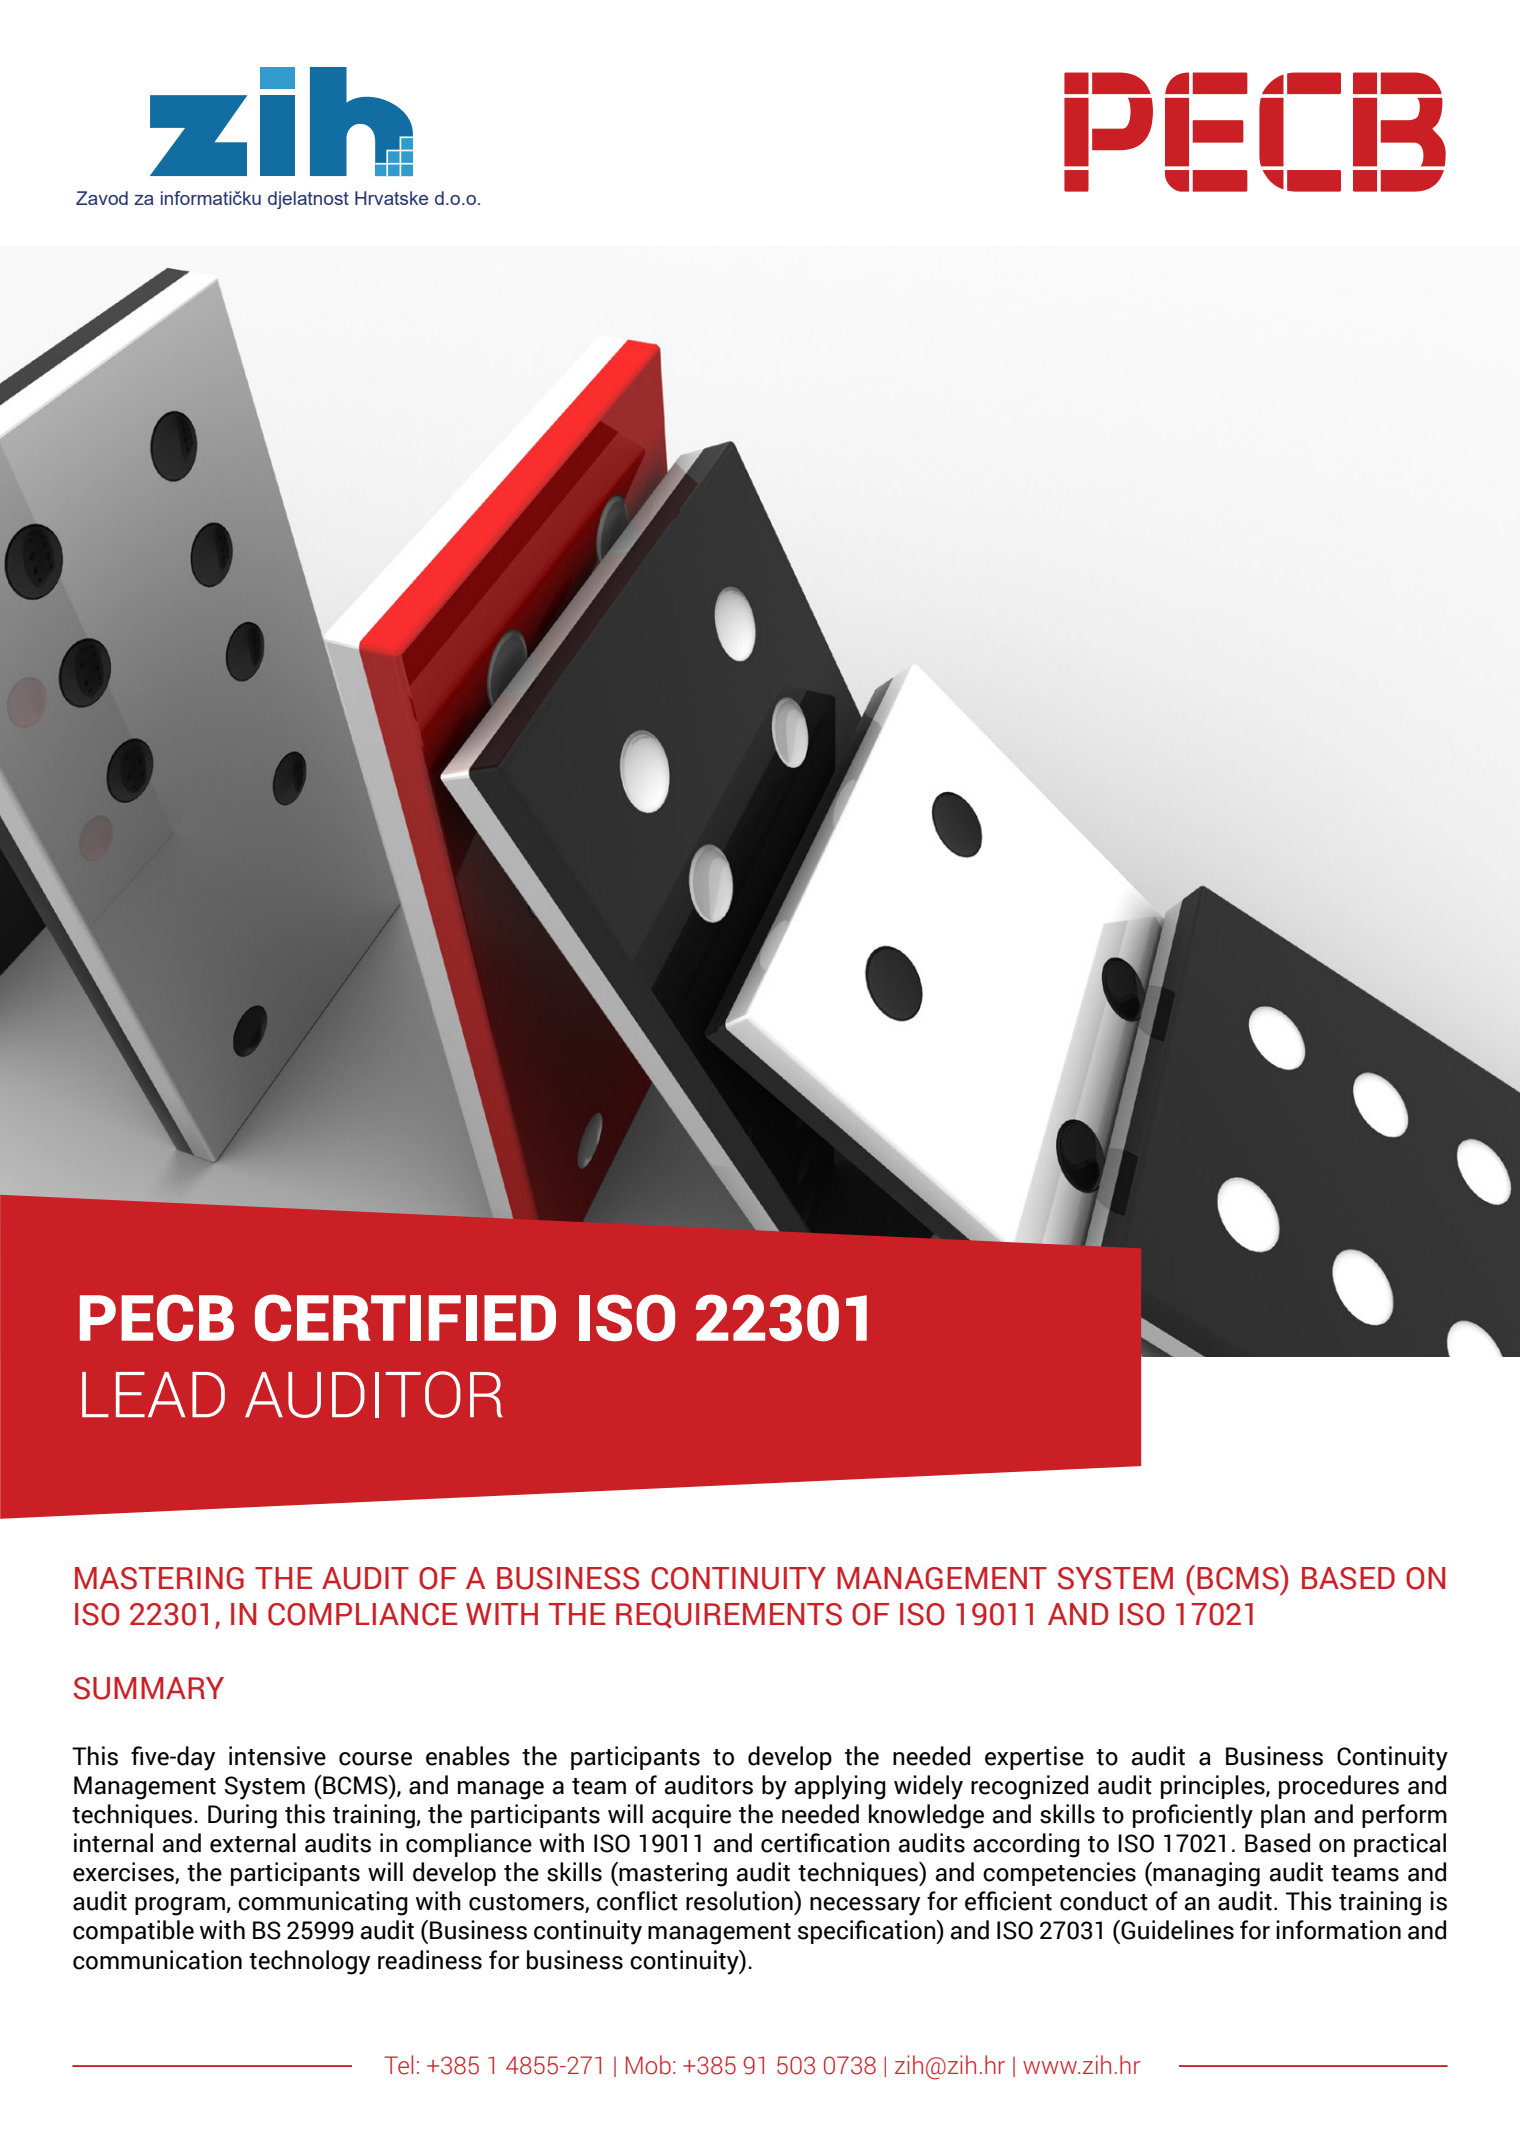  Describe the element at coordinates (153, 1394) in the screenshot. I see `LEAD` at that location.
